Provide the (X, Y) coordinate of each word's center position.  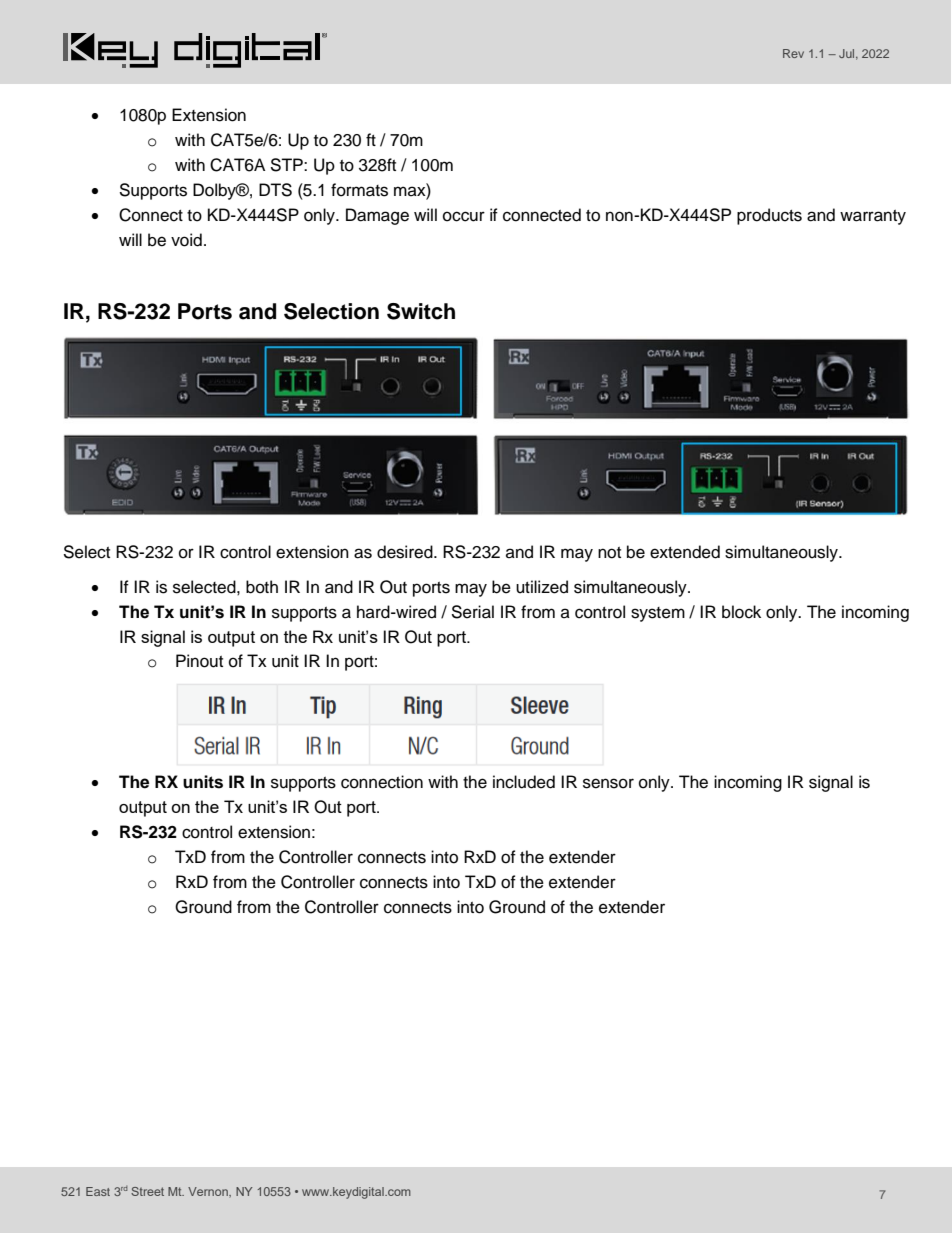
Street (147, 1191)
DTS (275, 190)
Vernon (209, 1191)
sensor (608, 783)
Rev (793, 53)
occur (464, 216)
